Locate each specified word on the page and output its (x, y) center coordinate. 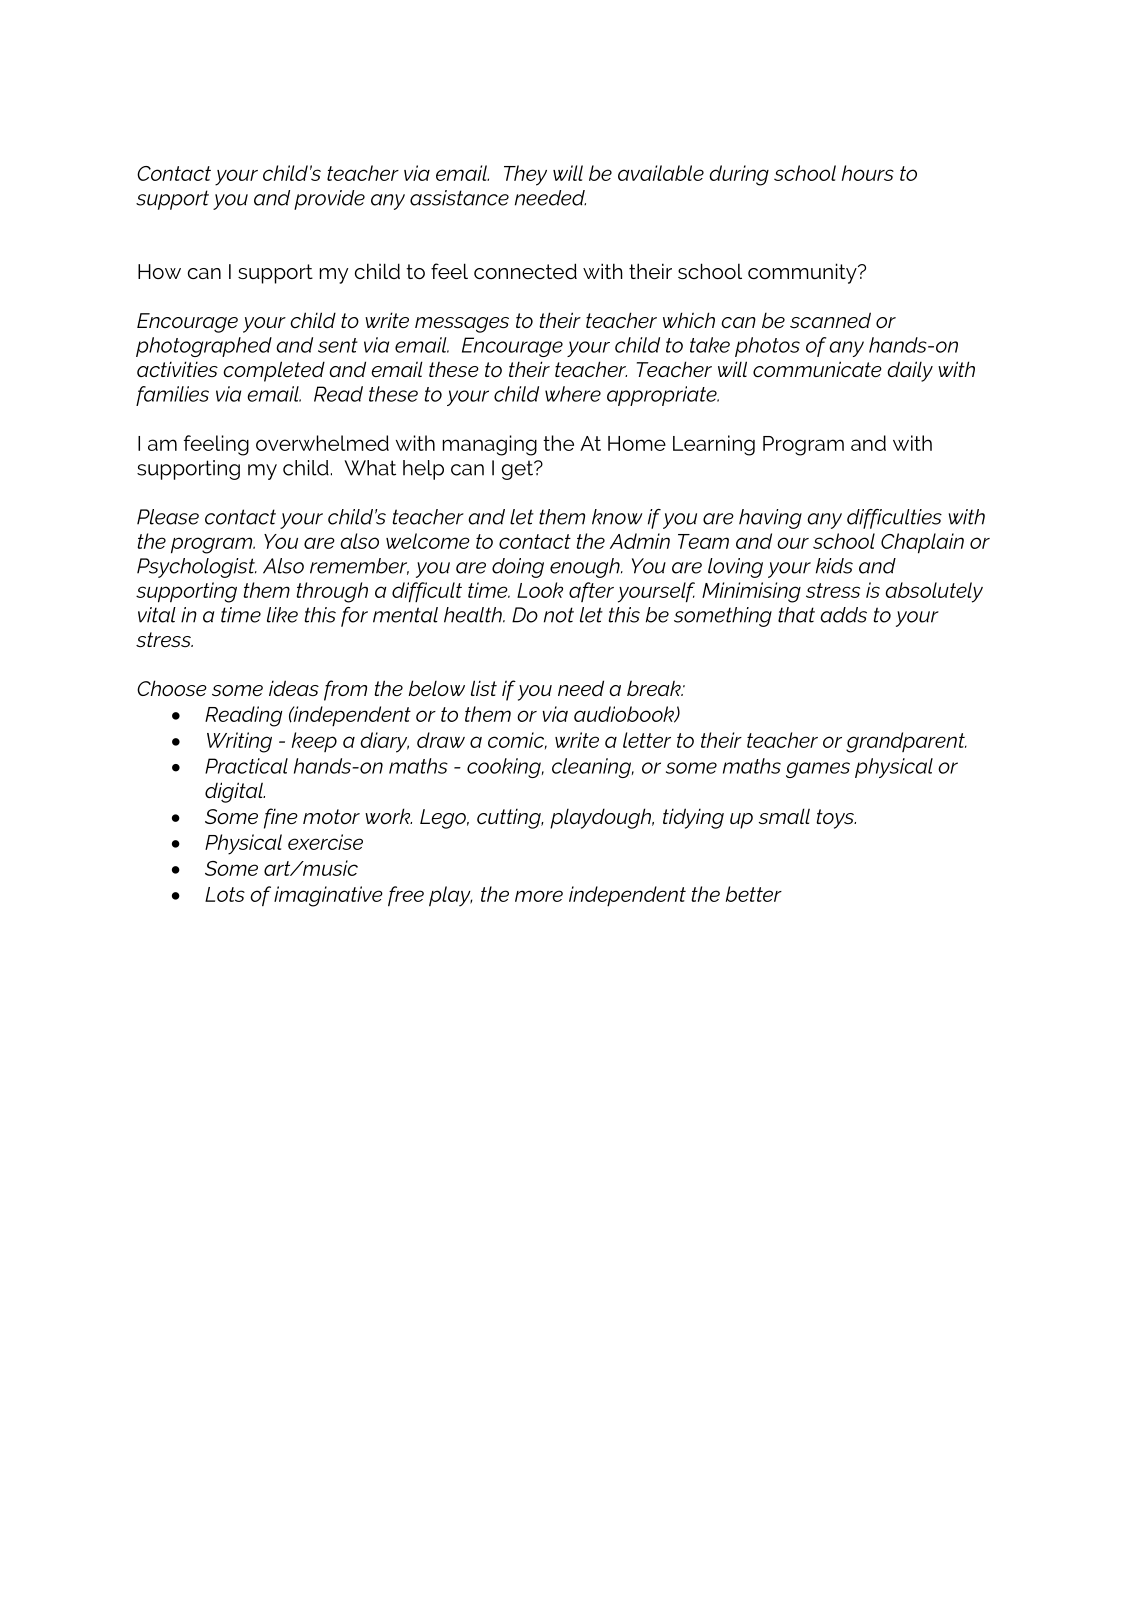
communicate (817, 369)
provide (329, 200)
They (525, 175)
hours (868, 173)
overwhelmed (322, 443)
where (573, 394)
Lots (225, 894)
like (282, 615)
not (559, 615)
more (539, 896)
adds (843, 615)
